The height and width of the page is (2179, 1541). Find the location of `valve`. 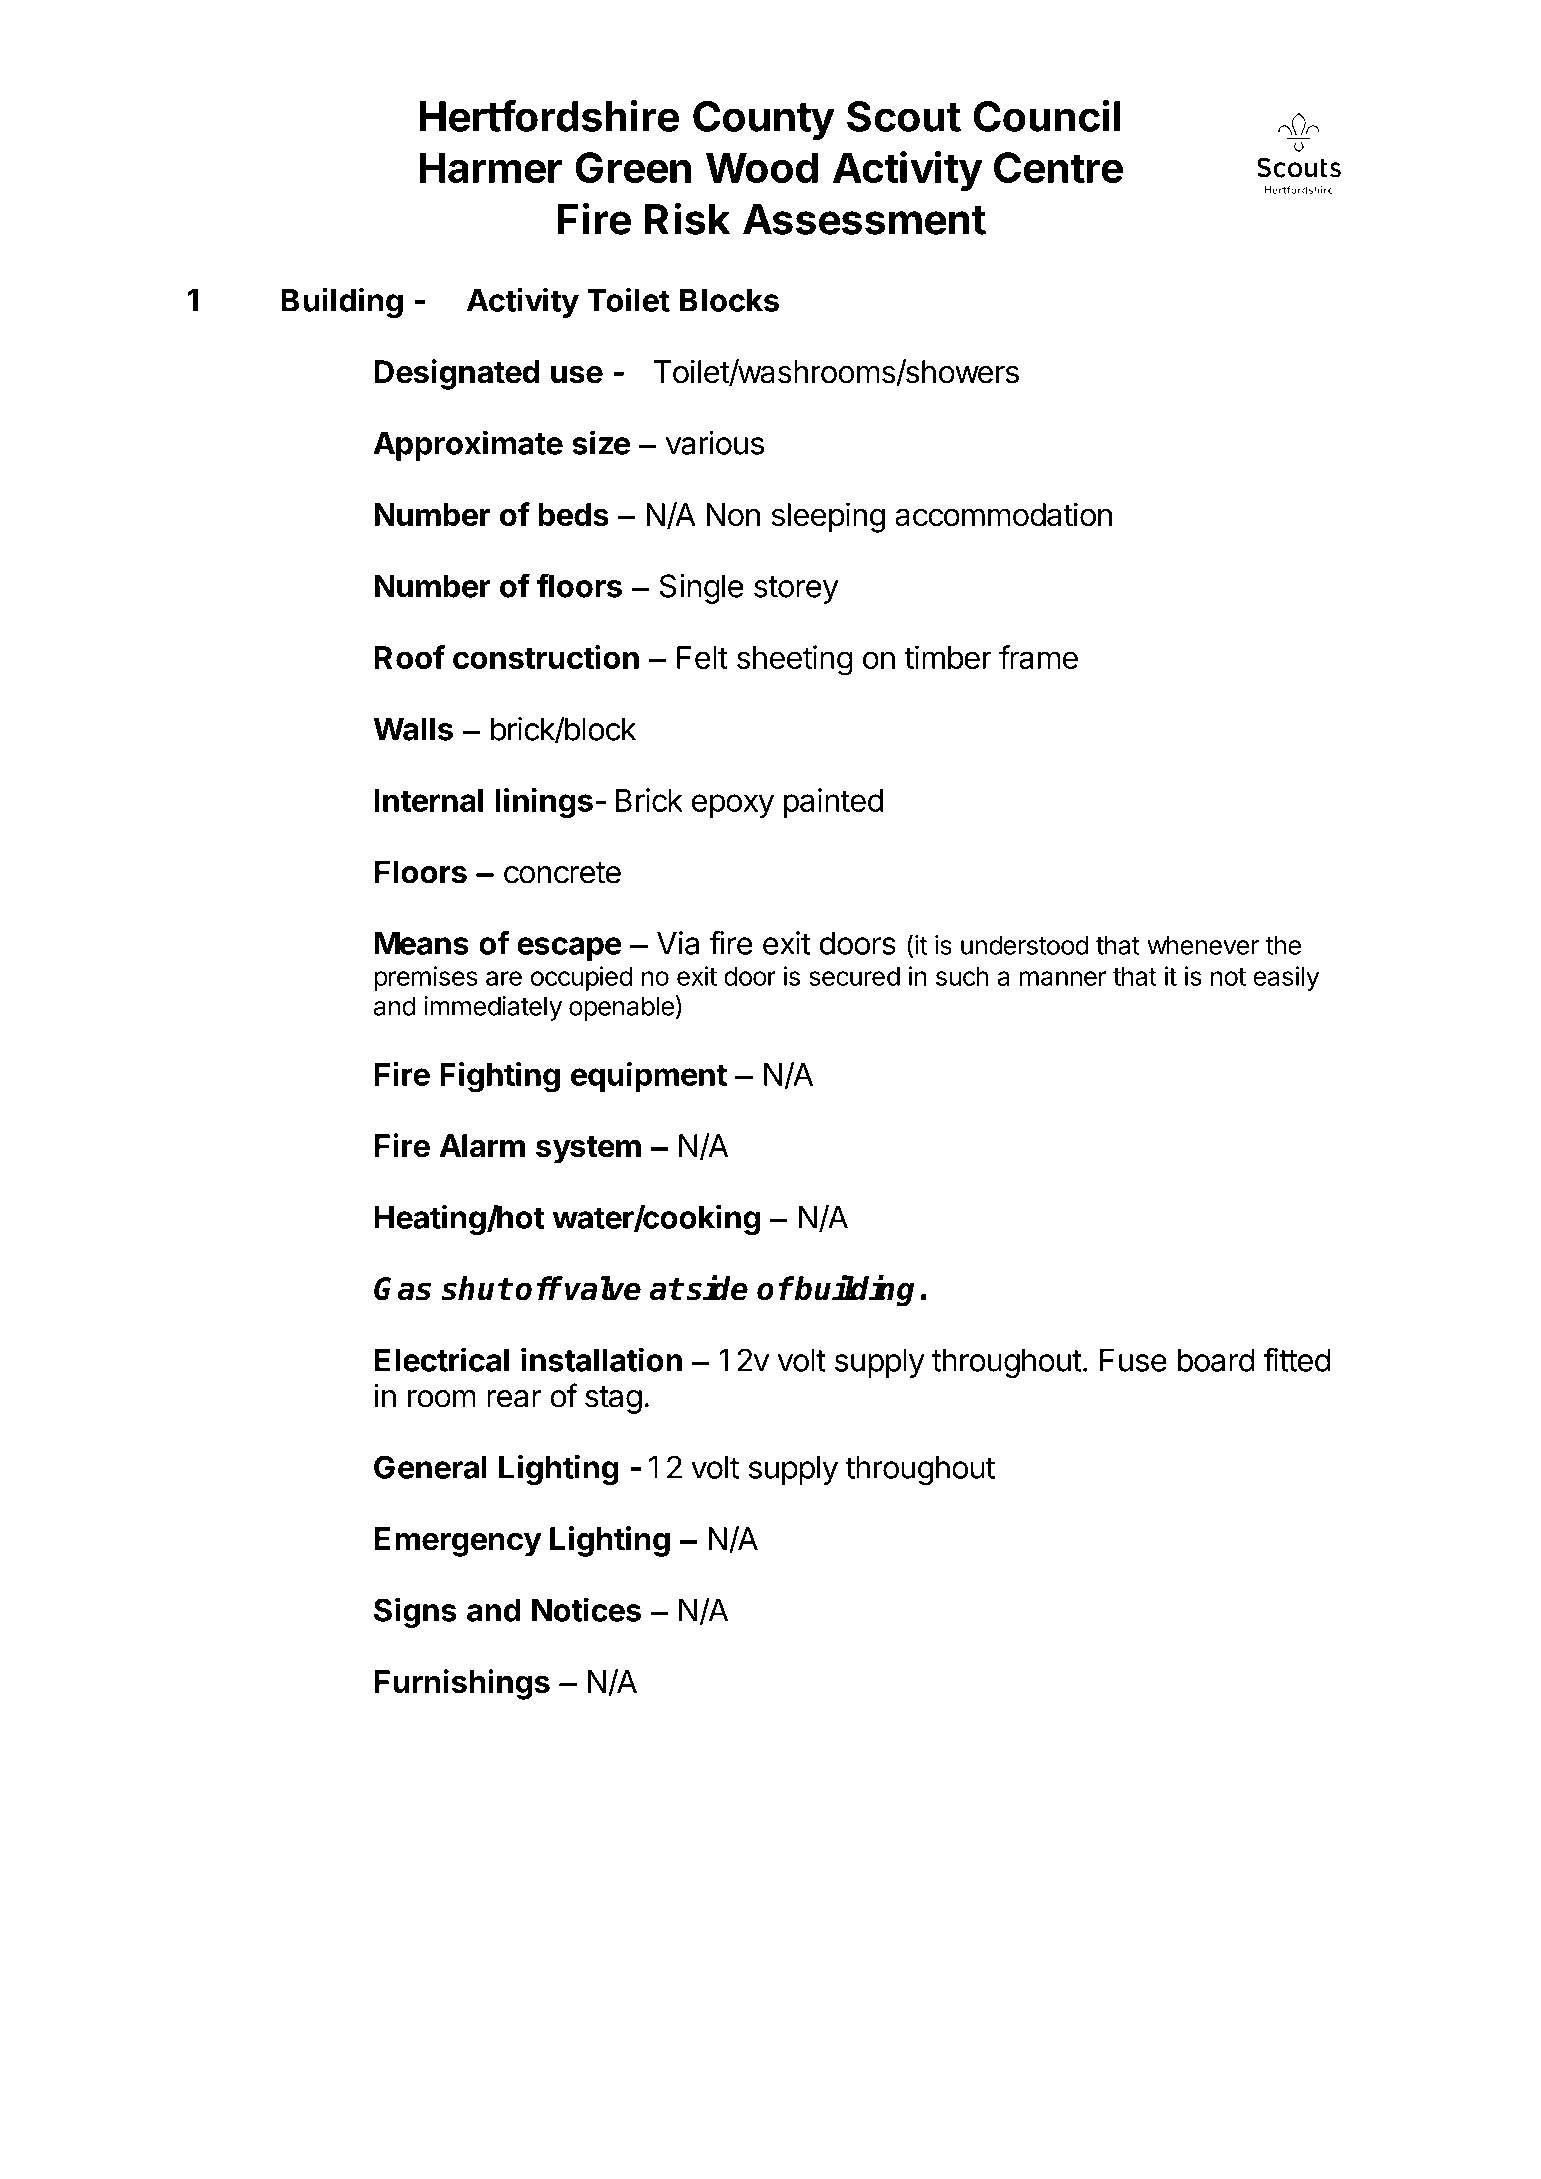

valve is located at coordinates (603, 1288).
